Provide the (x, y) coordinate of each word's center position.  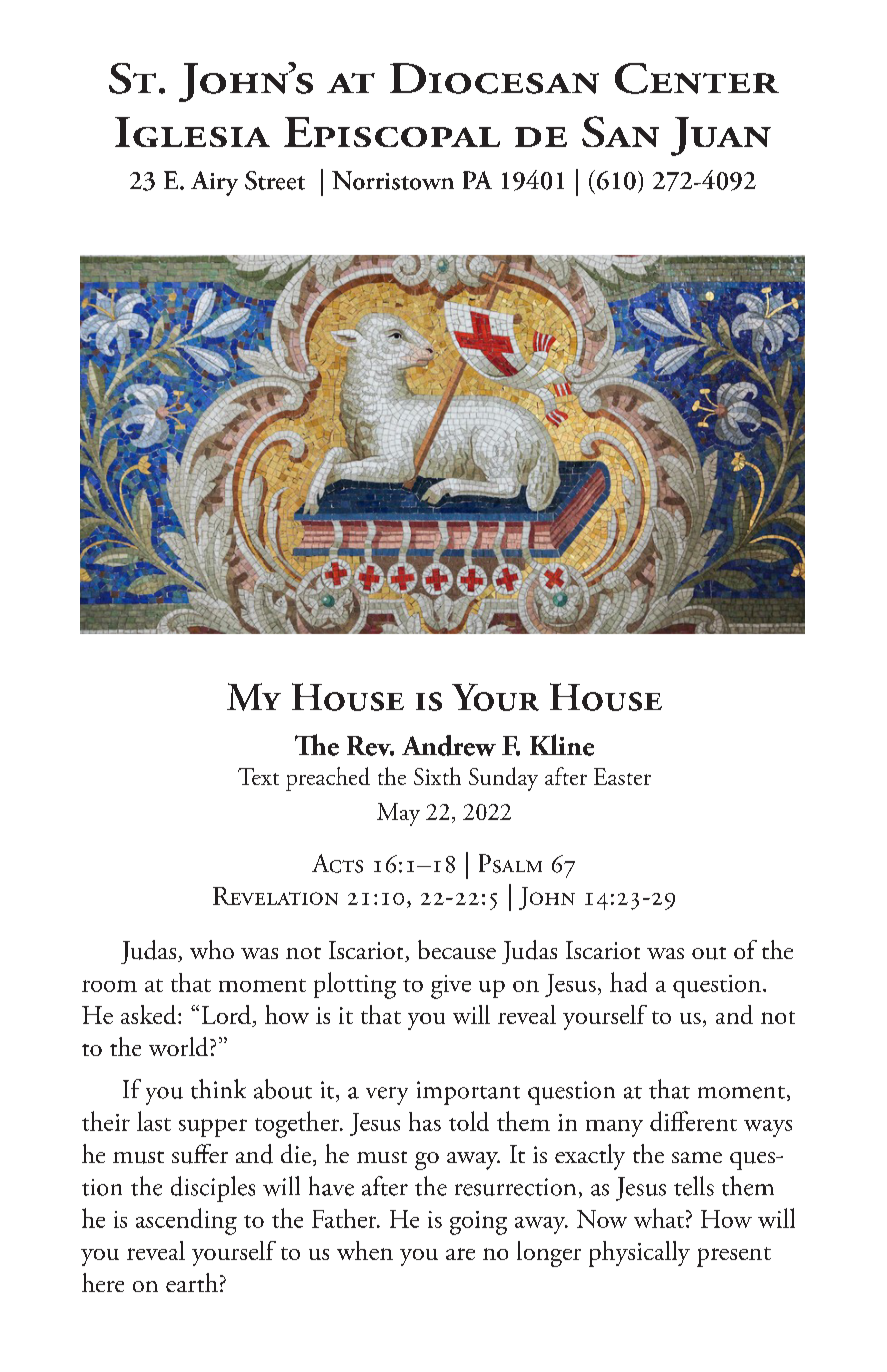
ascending (186, 1221)
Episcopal (392, 132)
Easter (622, 776)
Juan (721, 136)
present (734, 1257)
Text (258, 776)
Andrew (449, 745)
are (460, 1254)
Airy (214, 183)
